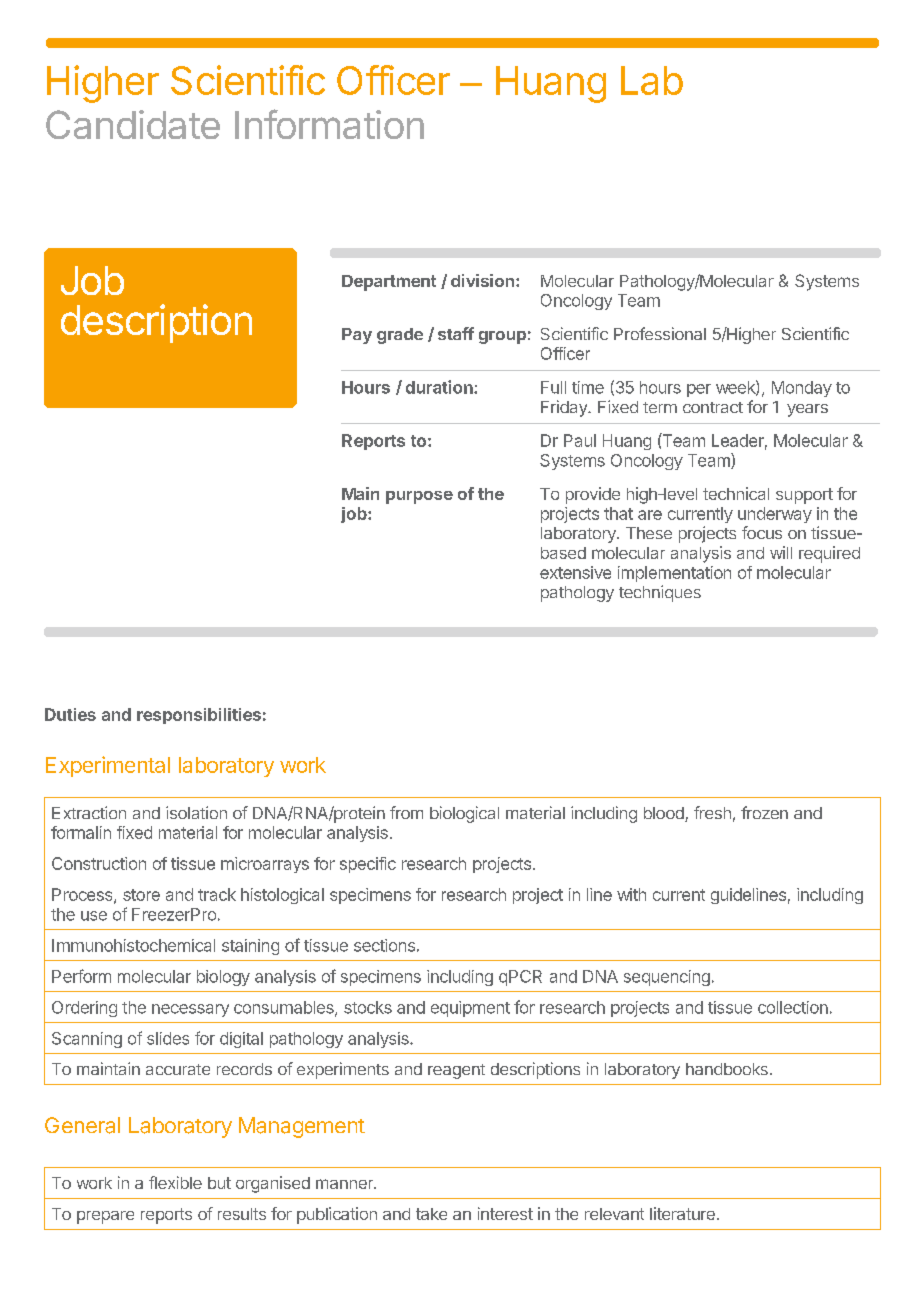 The image size is (924, 1308). Describe the element at coordinates (470, 1009) in the document. I see `equipment` at that location.
